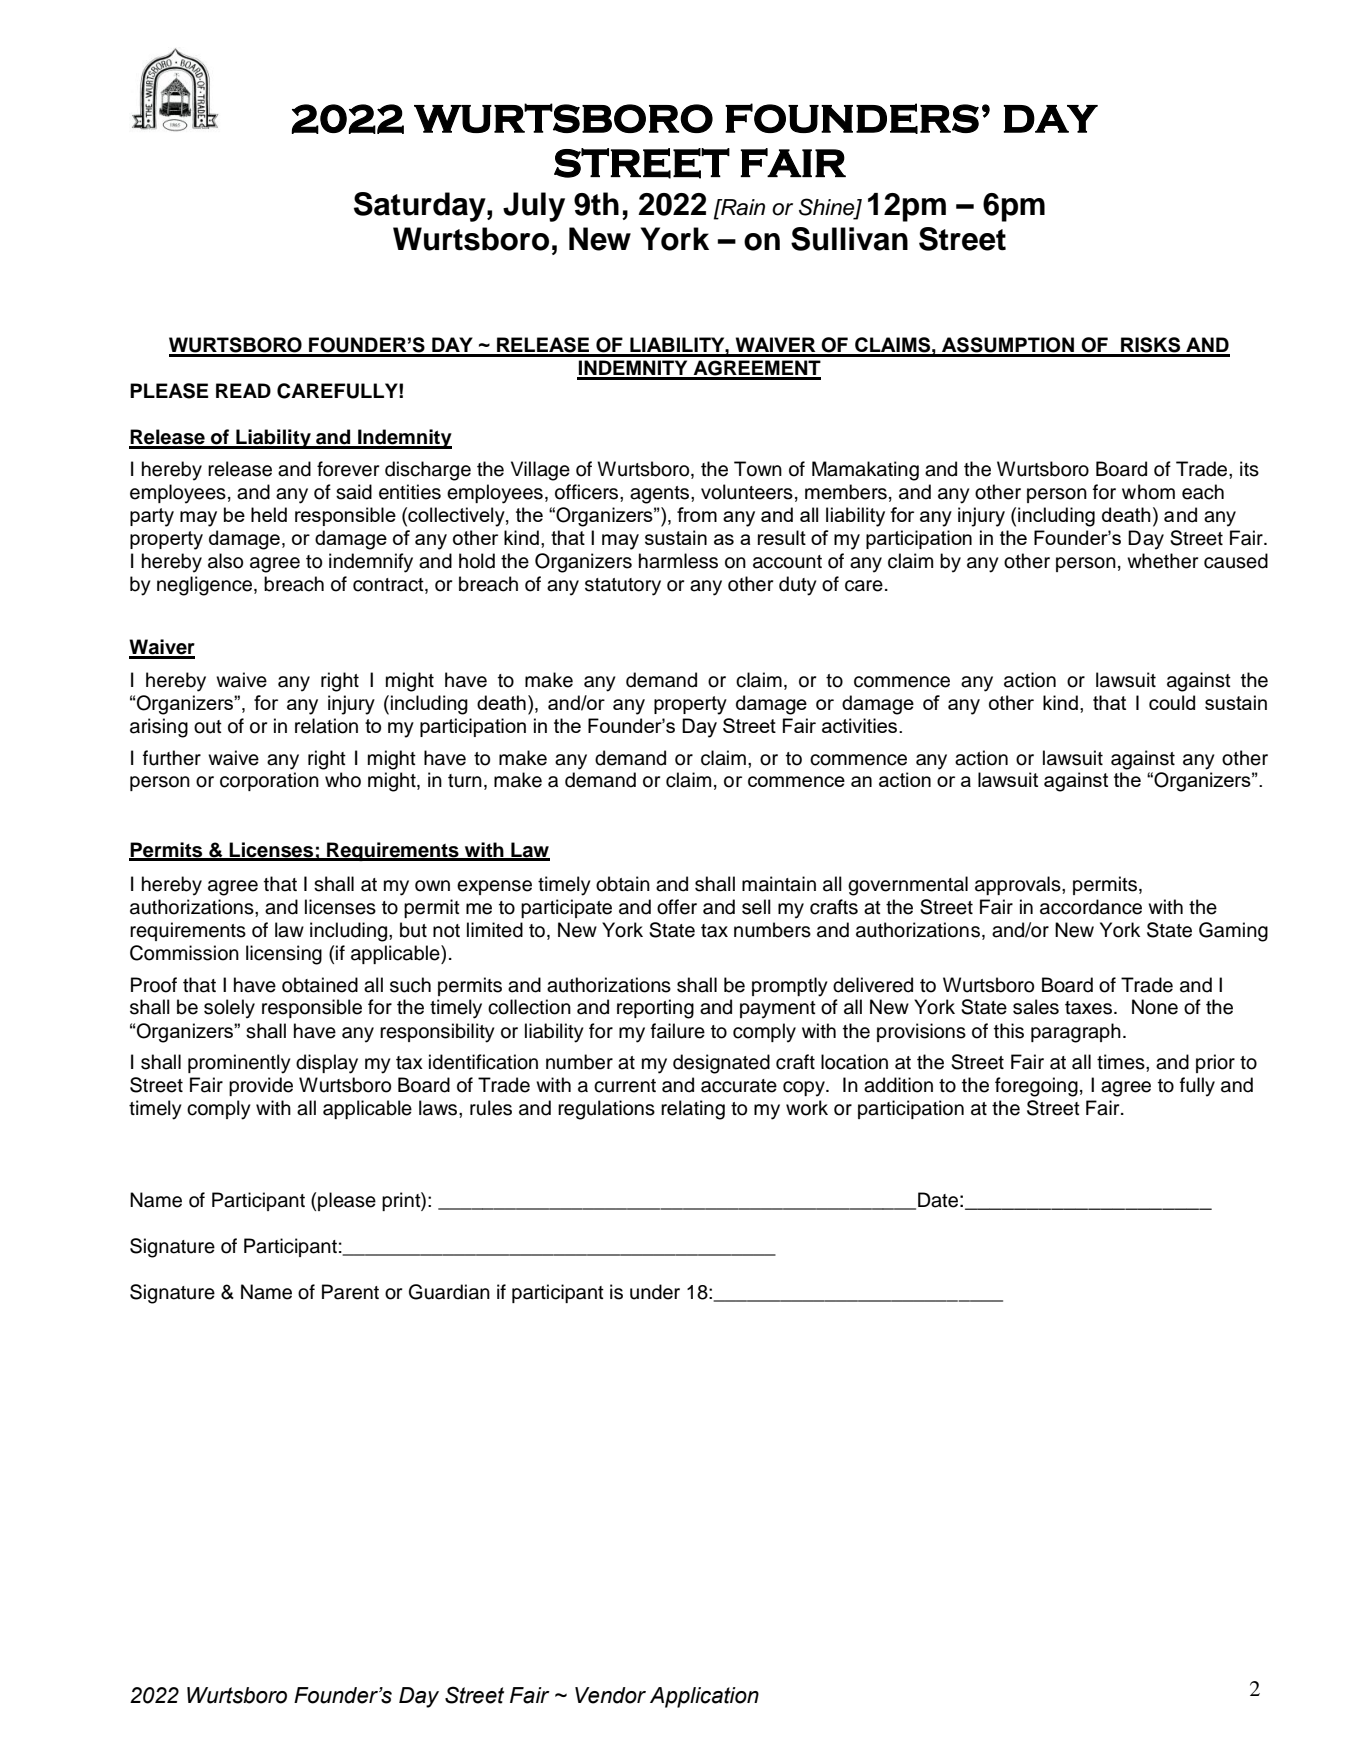 This screenshot has height=1758, width=1359. I want to click on foregoing, so click(1036, 1087).
